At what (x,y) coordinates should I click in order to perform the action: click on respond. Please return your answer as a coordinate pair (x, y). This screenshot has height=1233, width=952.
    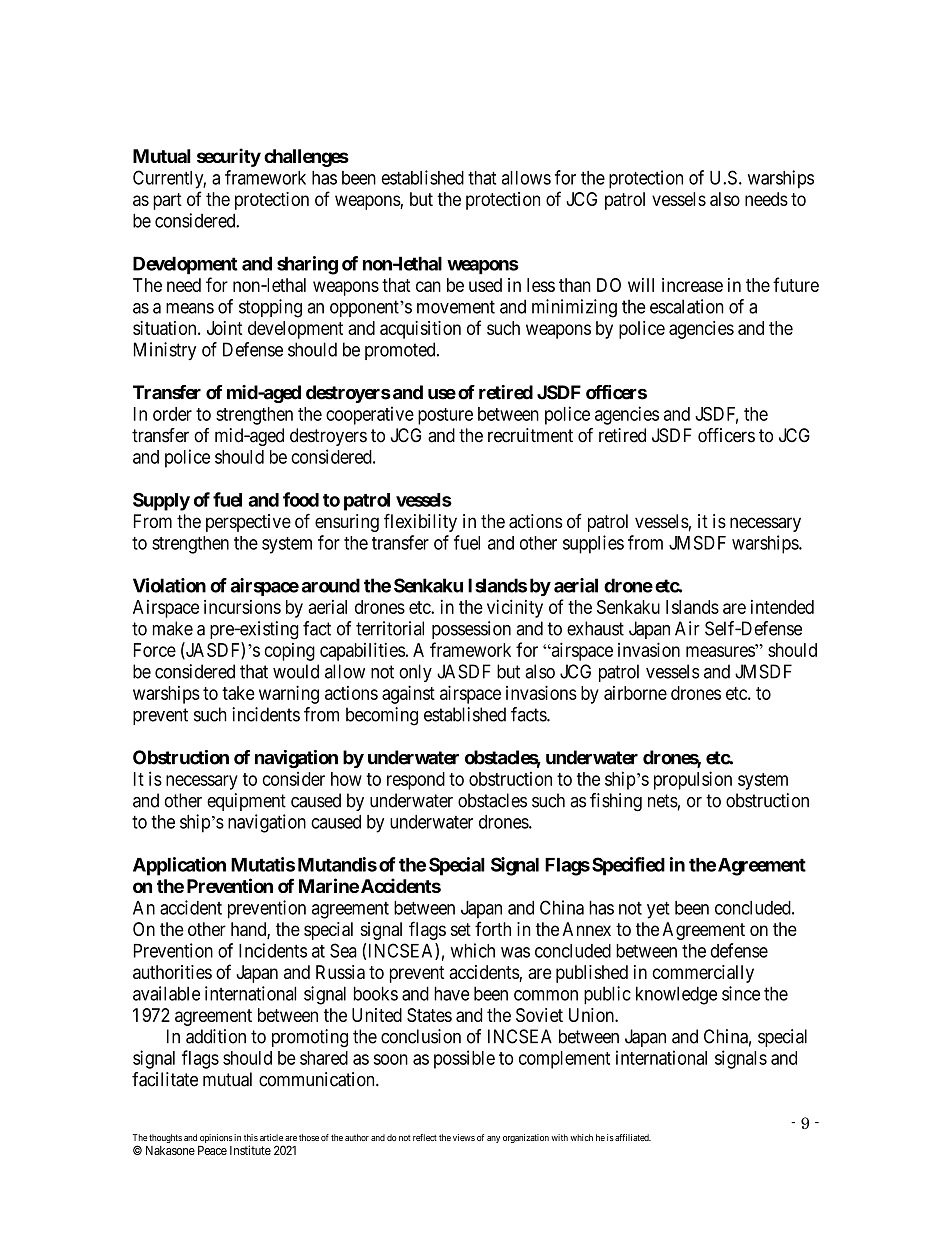
    Looking at the image, I should click on (416, 781).
